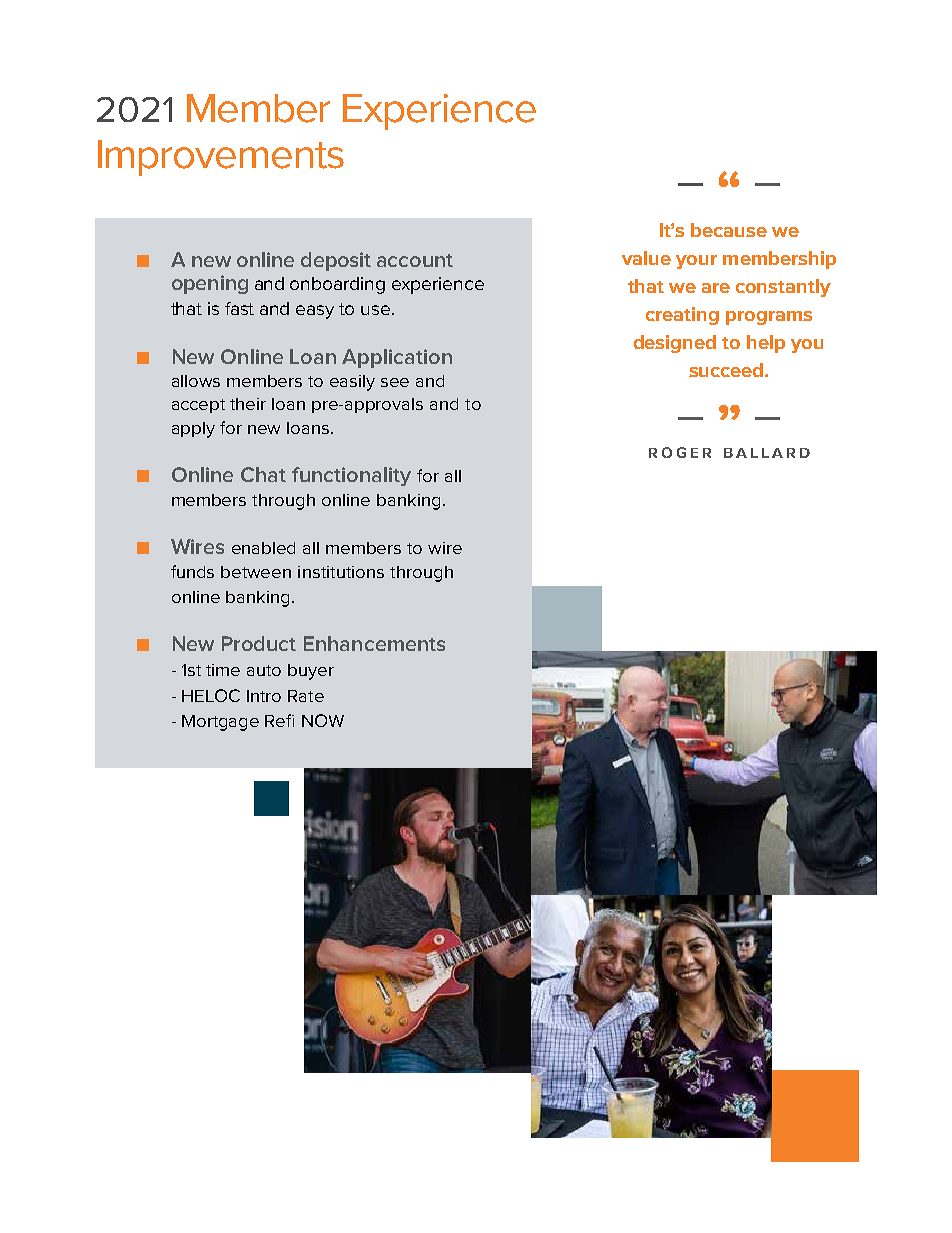  Describe the element at coordinates (263, 474) in the image. I see `Chat` at that location.
